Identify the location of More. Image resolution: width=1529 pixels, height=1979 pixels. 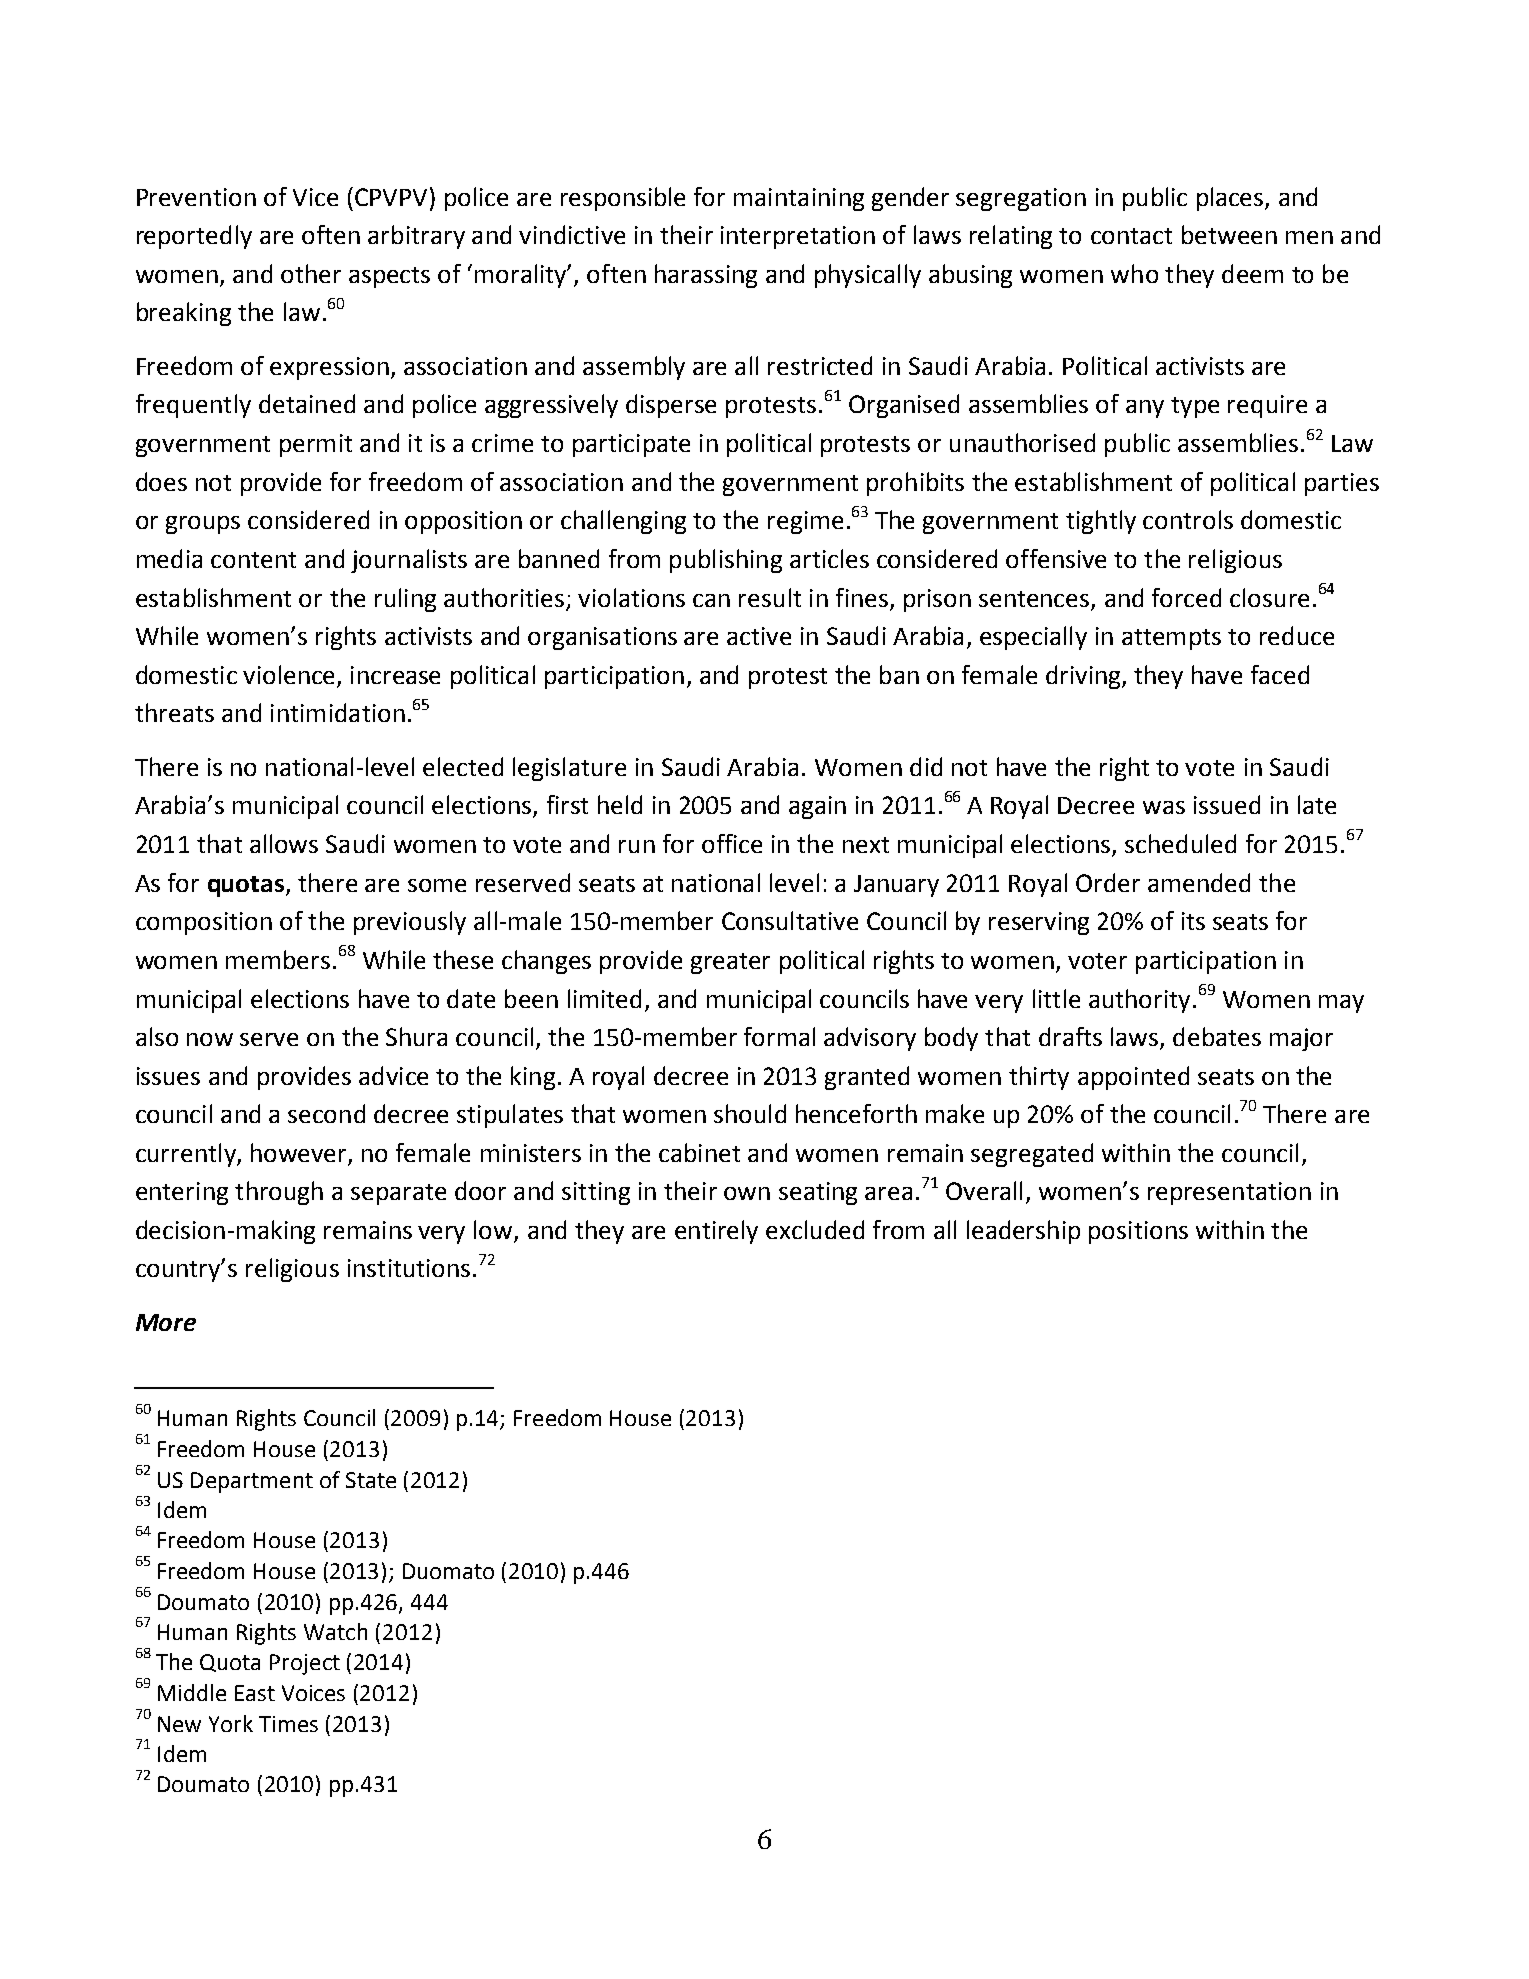
(166, 1322).
